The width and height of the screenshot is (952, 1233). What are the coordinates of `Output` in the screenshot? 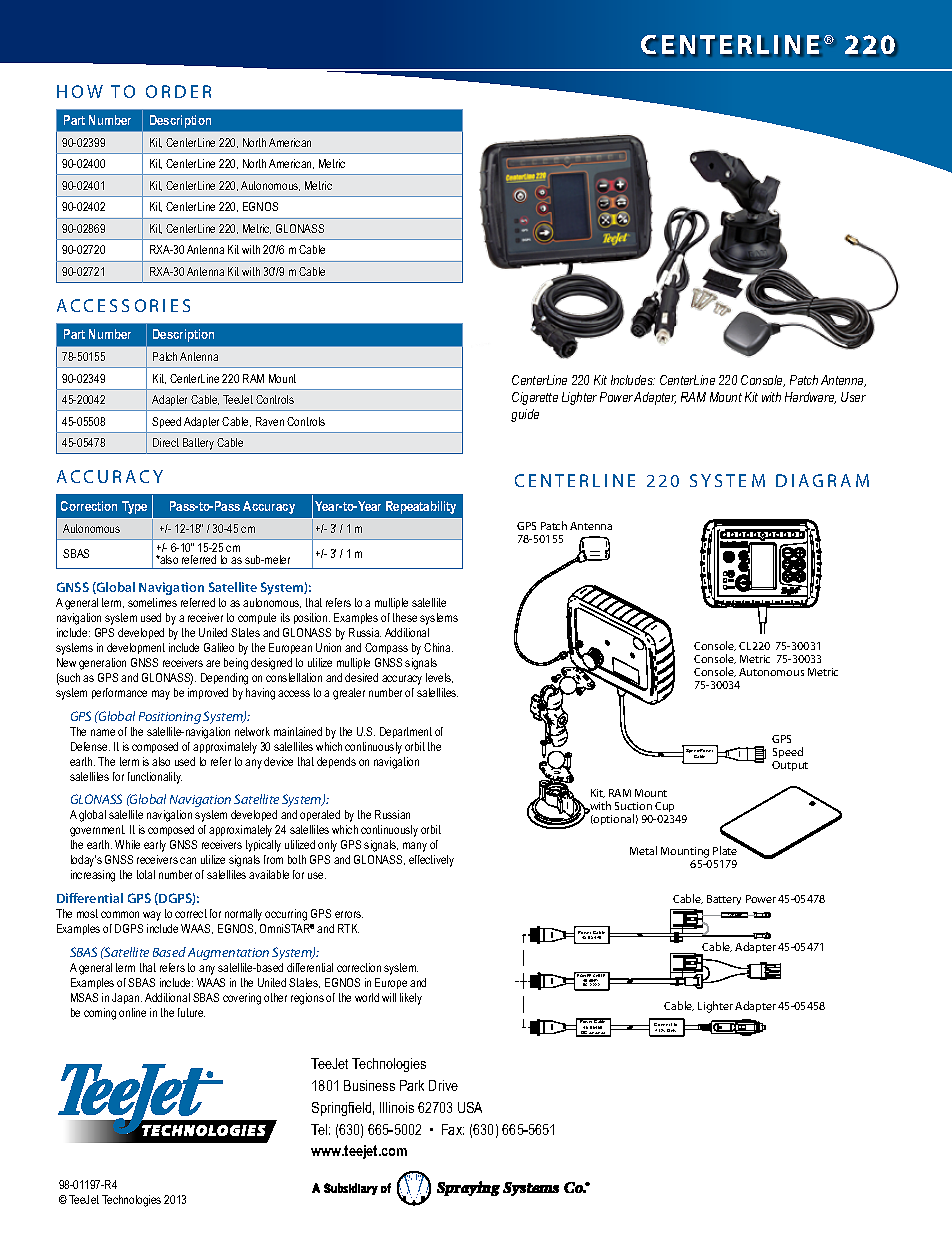 It's located at (790, 766).
